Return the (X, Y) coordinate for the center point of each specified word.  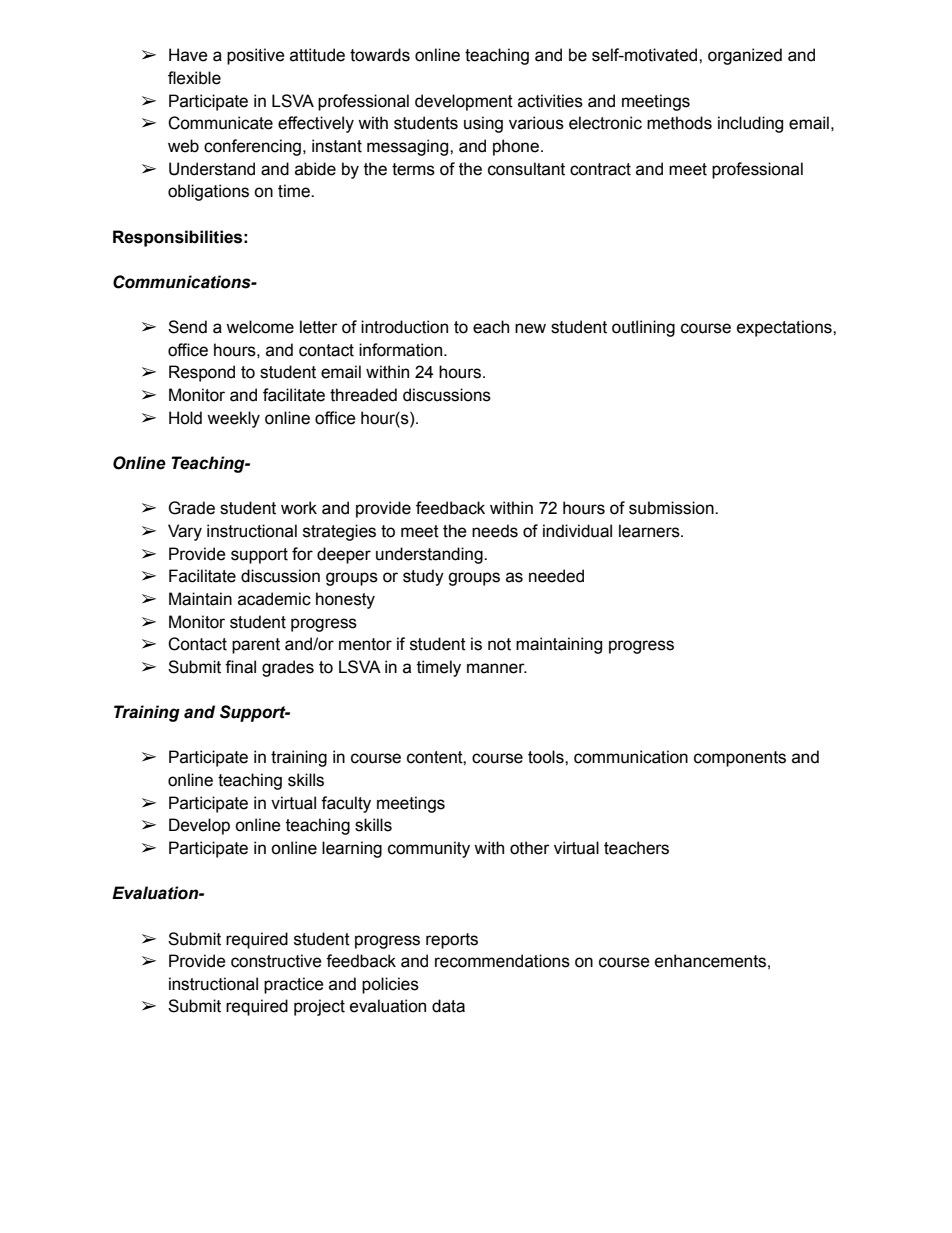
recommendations (502, 961)
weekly (233, 419)
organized (745, 56)
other (530, 848)
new (530, 328)
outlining (643, 328)
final (240, 667)
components (740, 759)
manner (497, 668)
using (483, 124)
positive (256, 56)
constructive (276, 961)
